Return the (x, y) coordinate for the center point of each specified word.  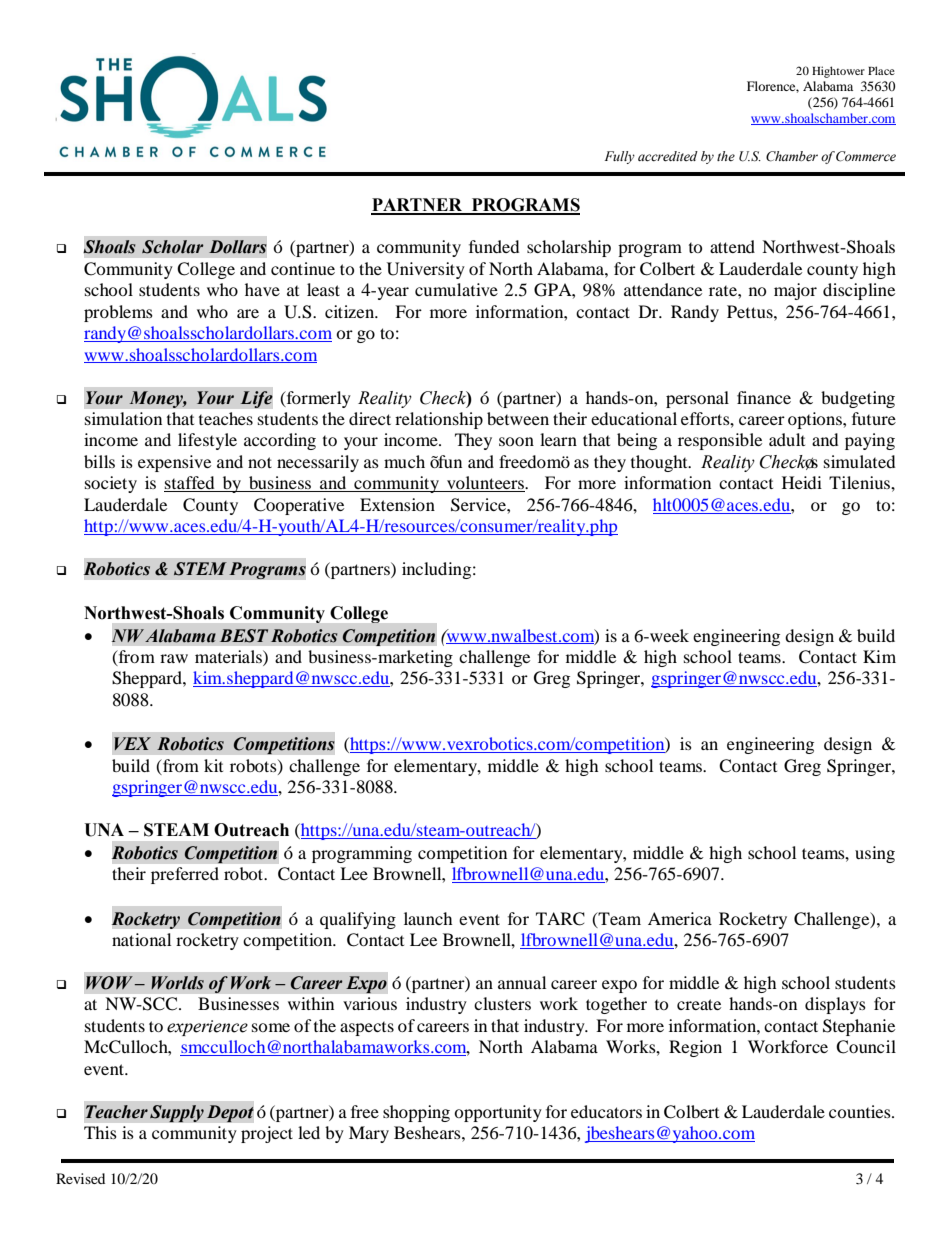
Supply (177, 1113)
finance (764, 397)
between (518, 418)
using (875, 854)
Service (479, 505)
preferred (185, 875)
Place (881, 70)
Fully (620, 157)
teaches (226, 418)
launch (428, 918)
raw (174, 658)
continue (303, 268)
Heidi (802, 482)
